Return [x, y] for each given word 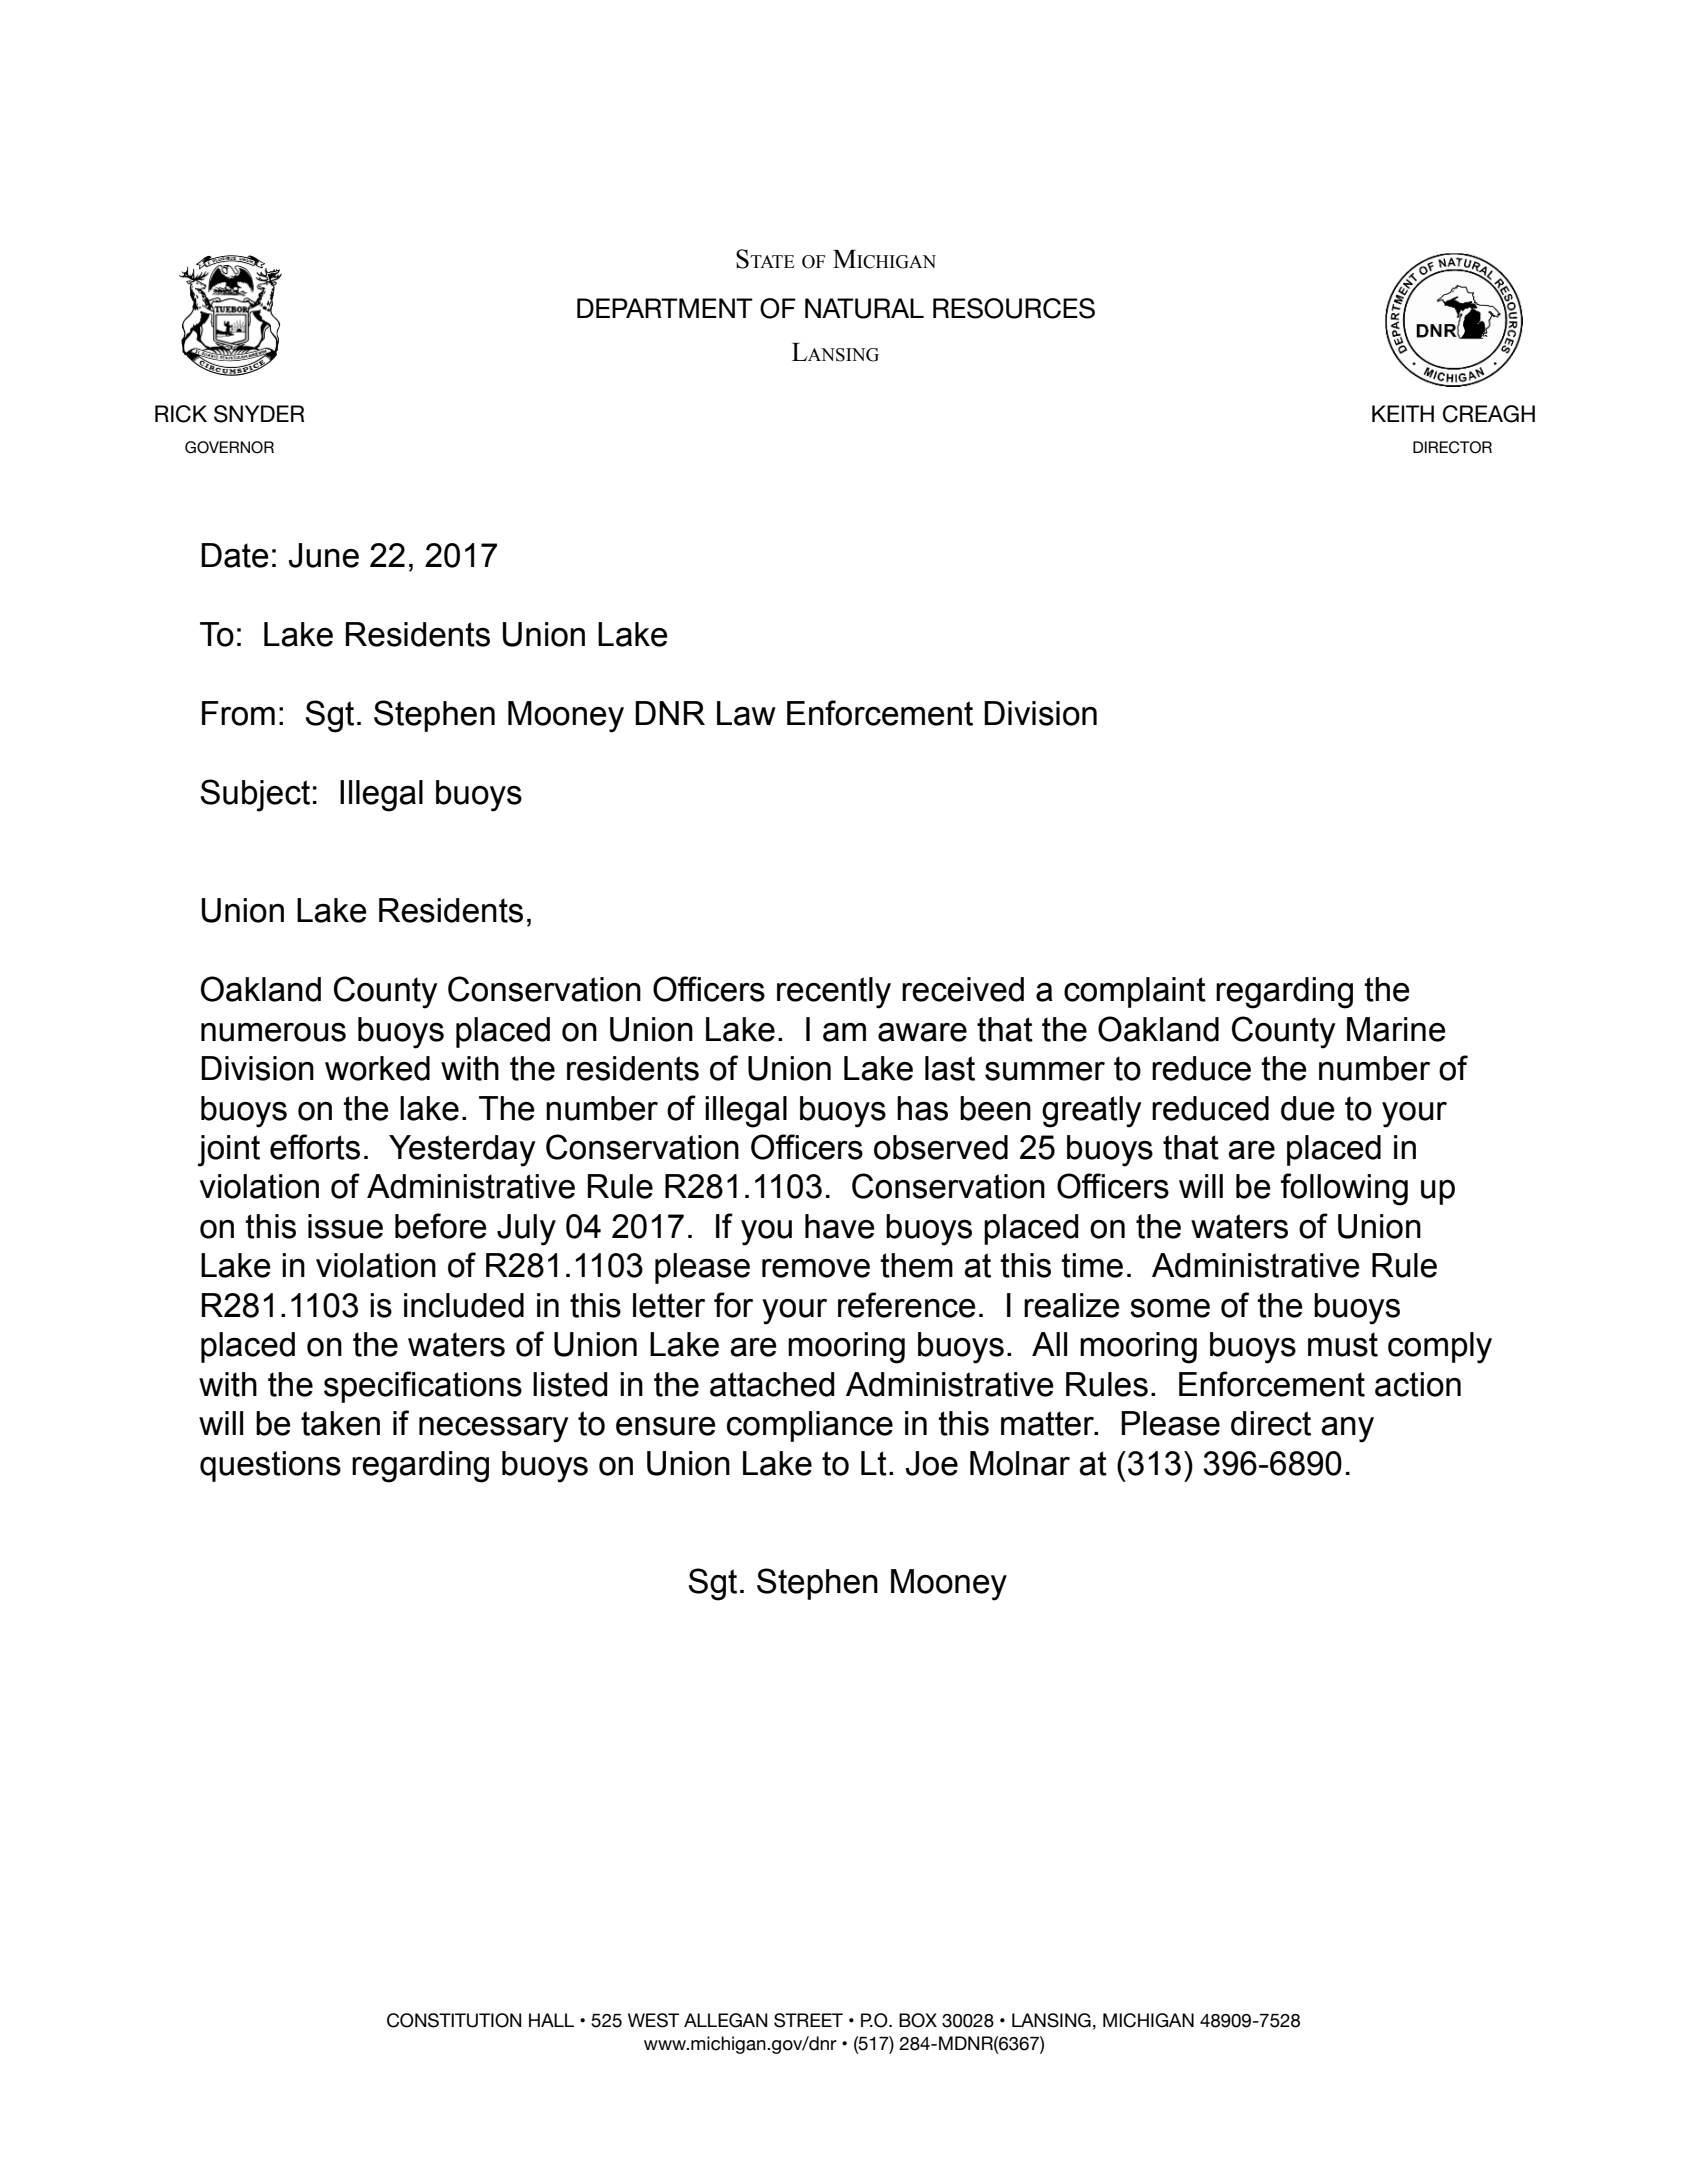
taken [340, 1423]
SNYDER [259, 414]
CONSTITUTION [454, 2020]
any [1347, 1430]
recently [834, 993]
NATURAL [864, 308]
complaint [1135, 992]
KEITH [1403, 413]
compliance [810, 1426]
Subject [255, 795]
